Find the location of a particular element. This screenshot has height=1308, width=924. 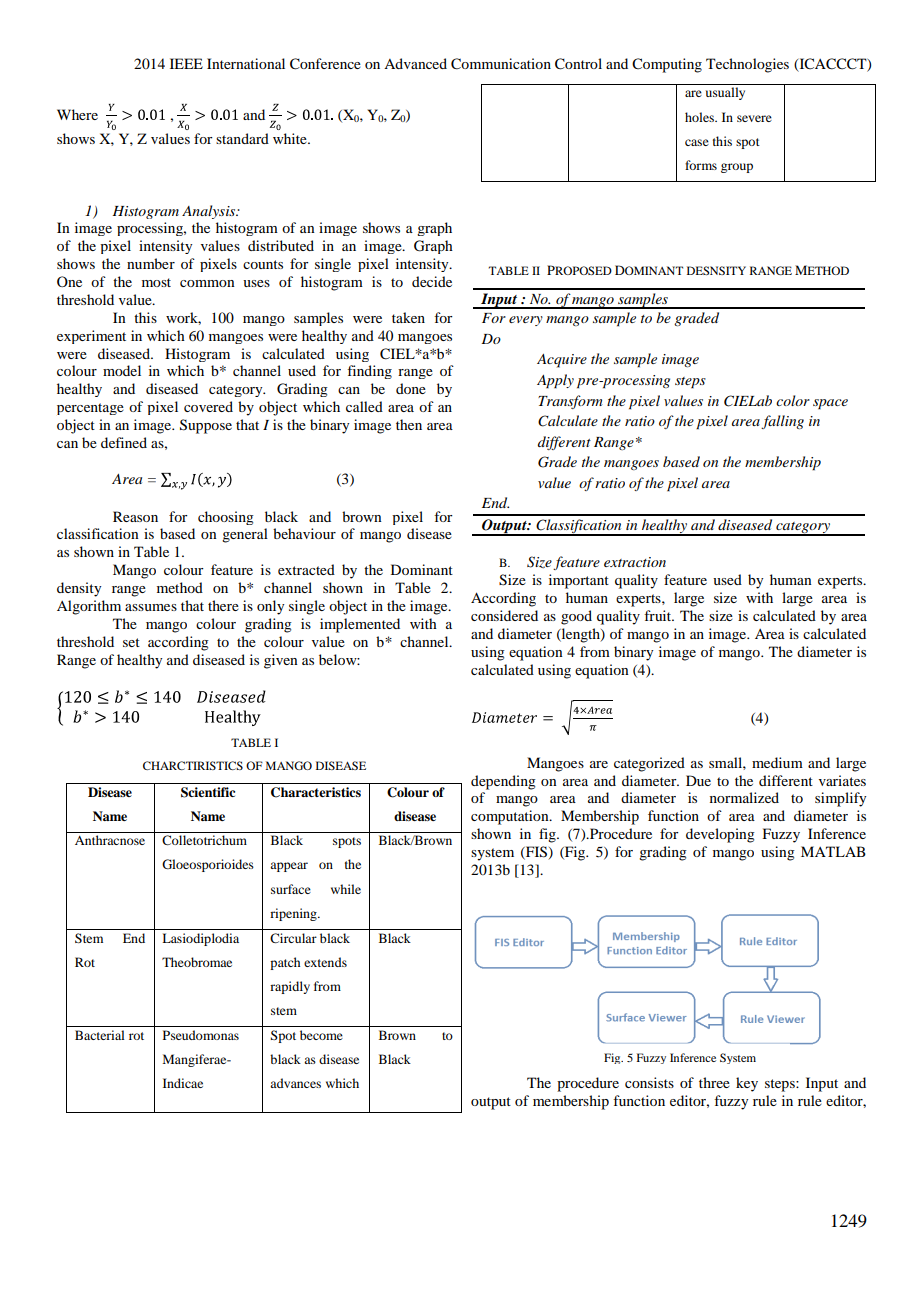

usually is located at coordinates (725, 93).
